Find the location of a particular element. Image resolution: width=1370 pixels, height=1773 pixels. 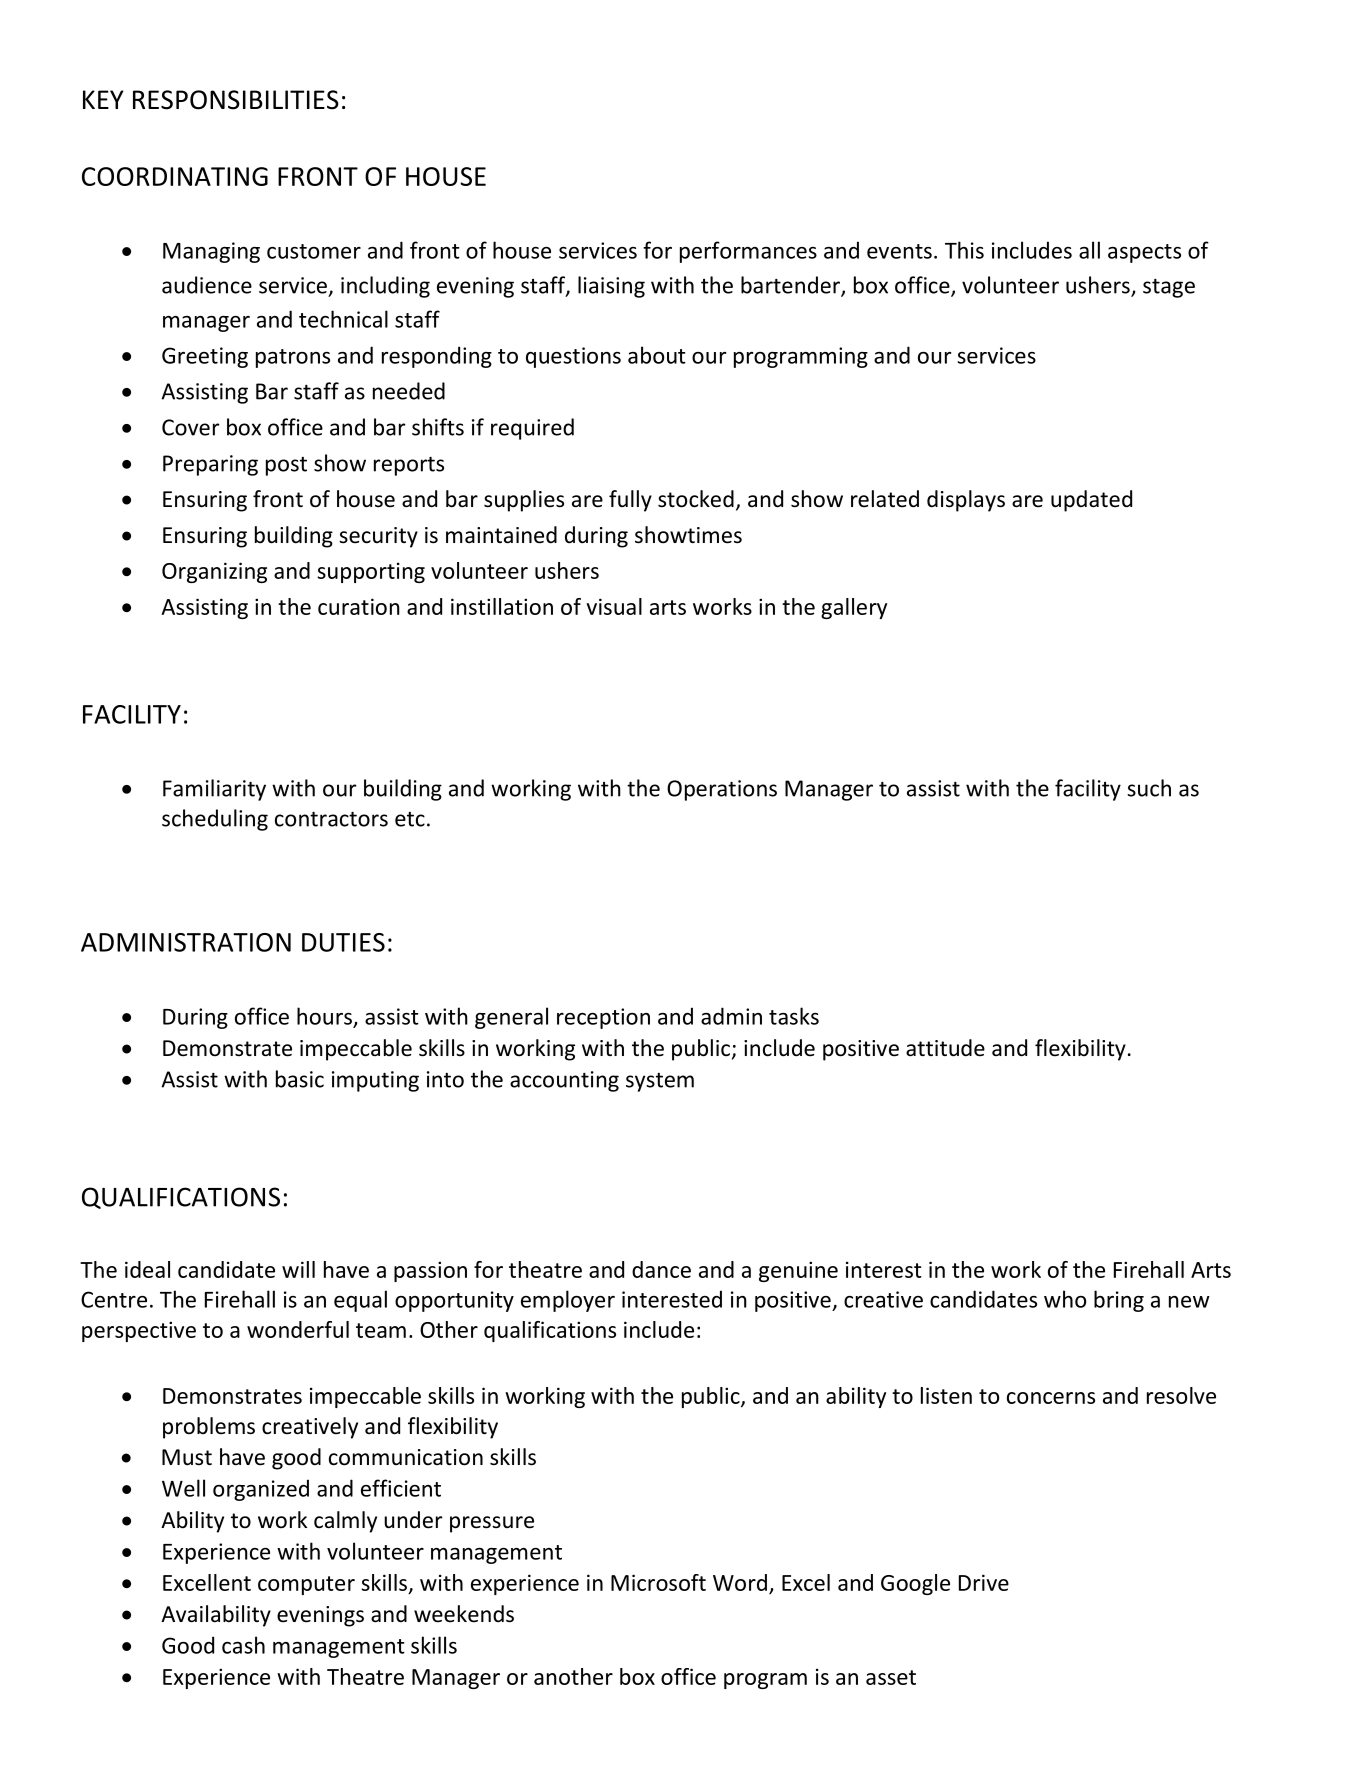

performances is located at coordinates (748, 252).
